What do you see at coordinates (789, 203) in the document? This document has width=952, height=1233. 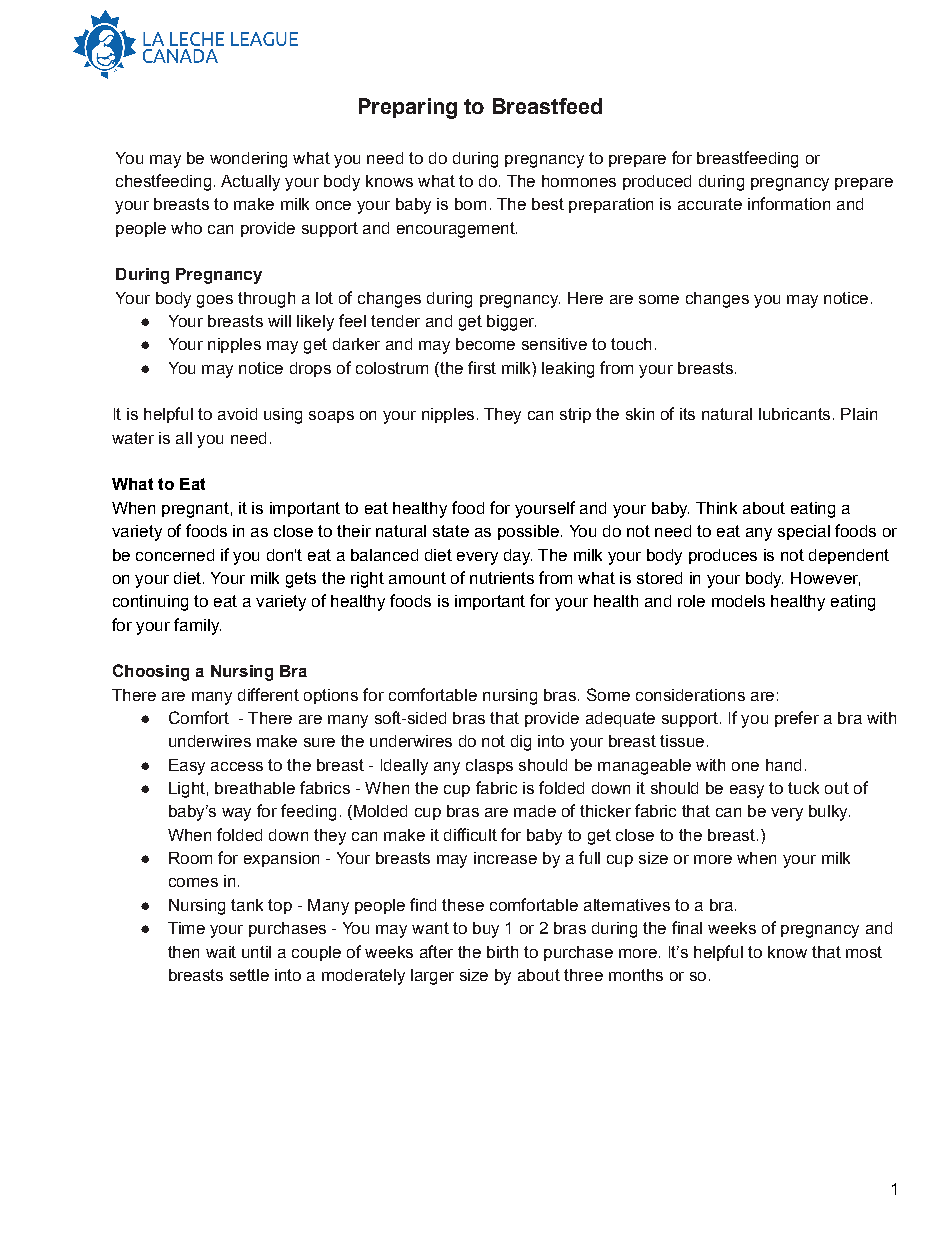 I see `information` at bounding box center [789, 203].
